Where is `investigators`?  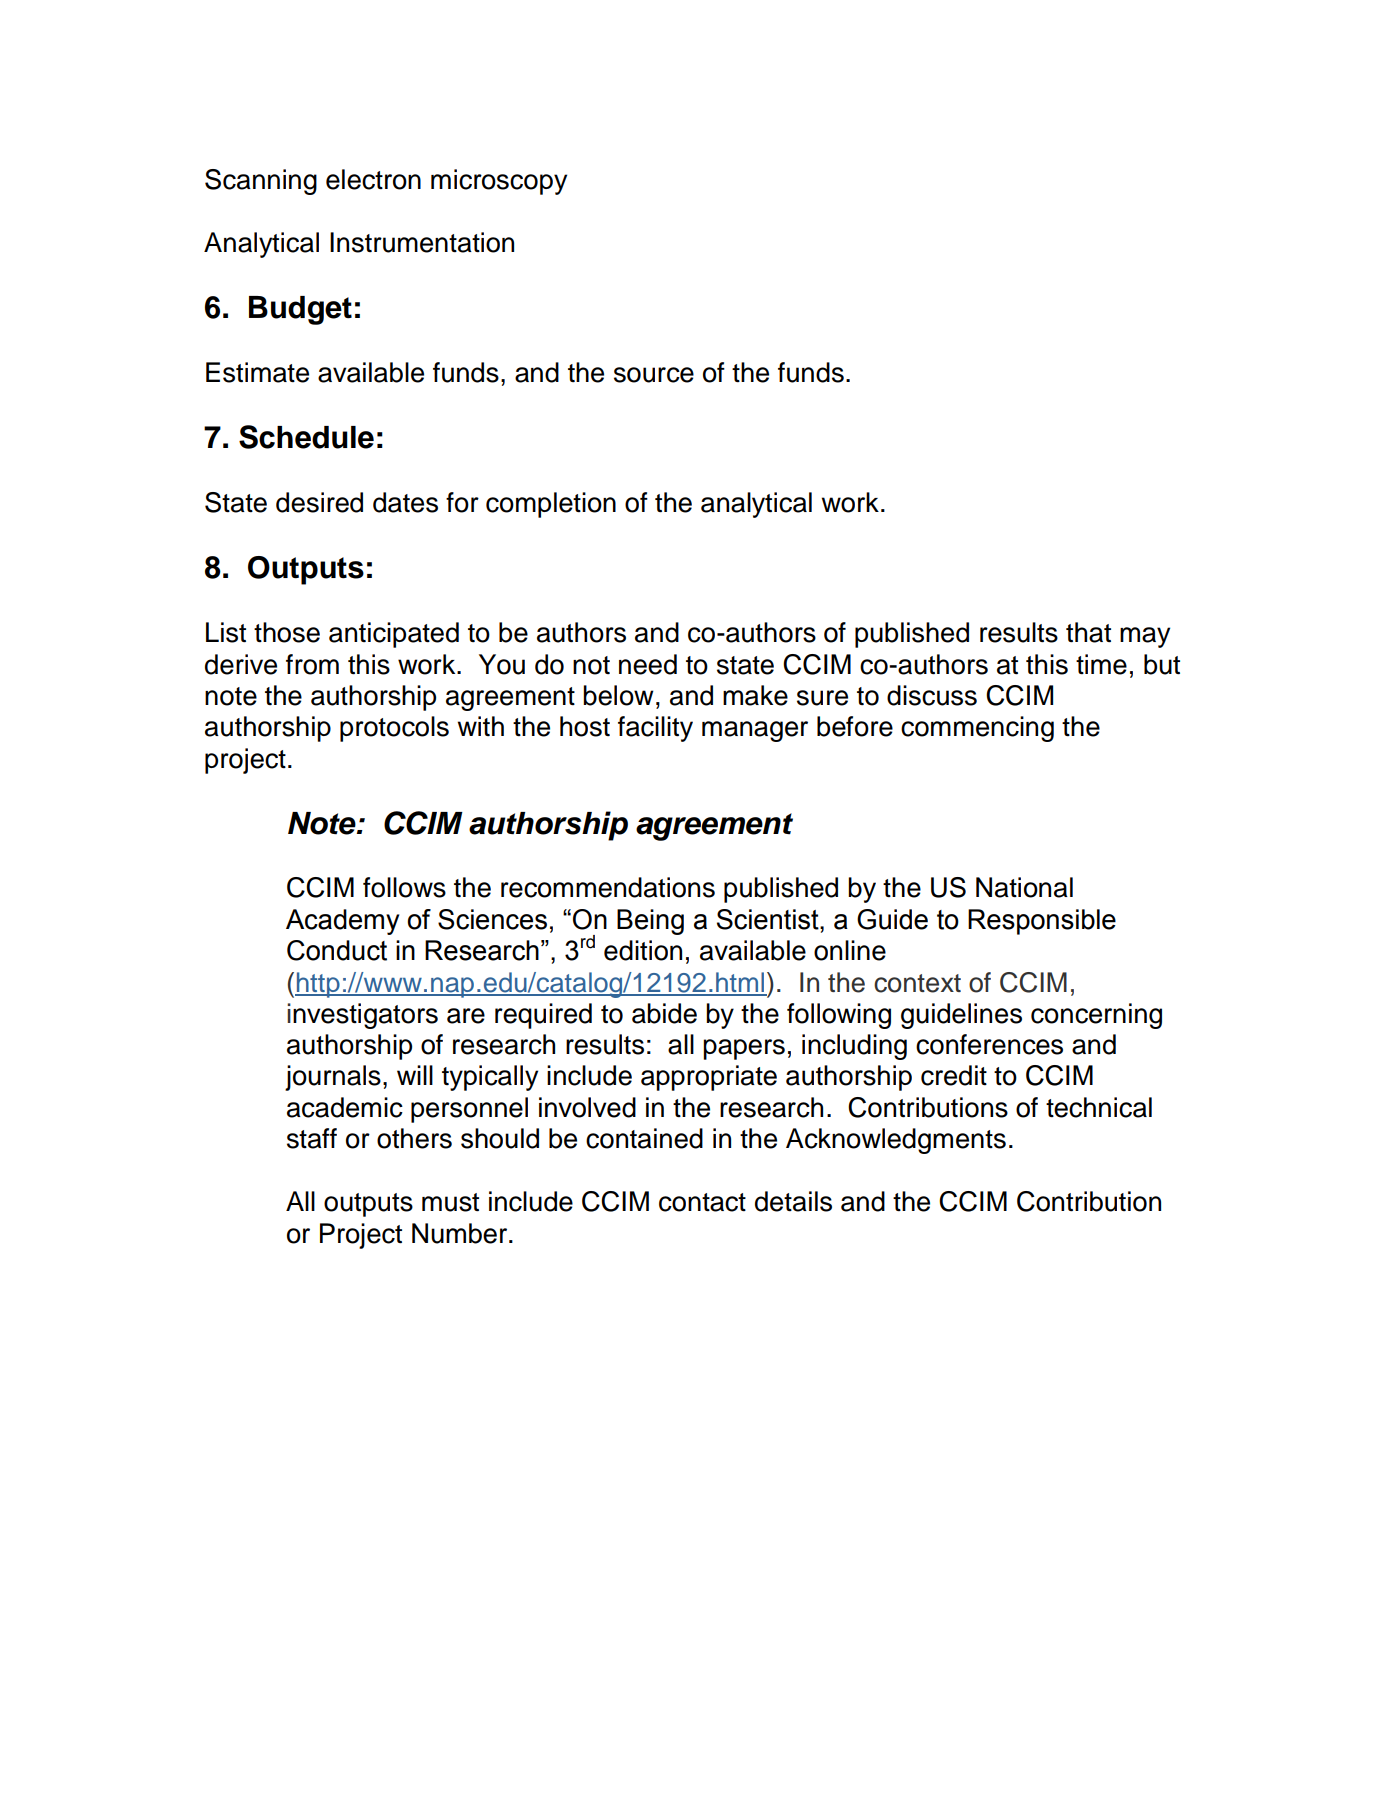 investigators is located at coordinates (362, 1016).
